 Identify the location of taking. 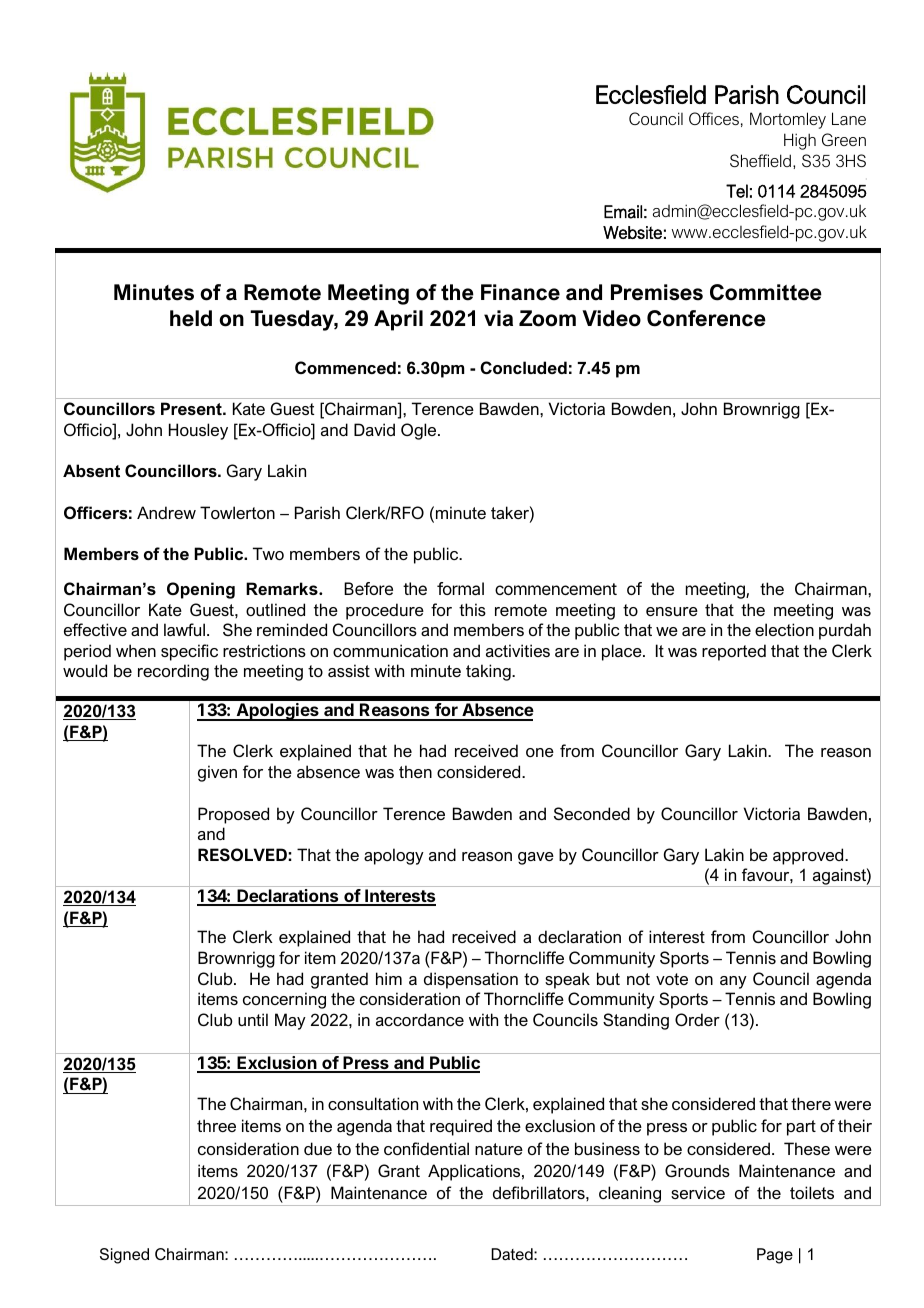
(489, 672).
